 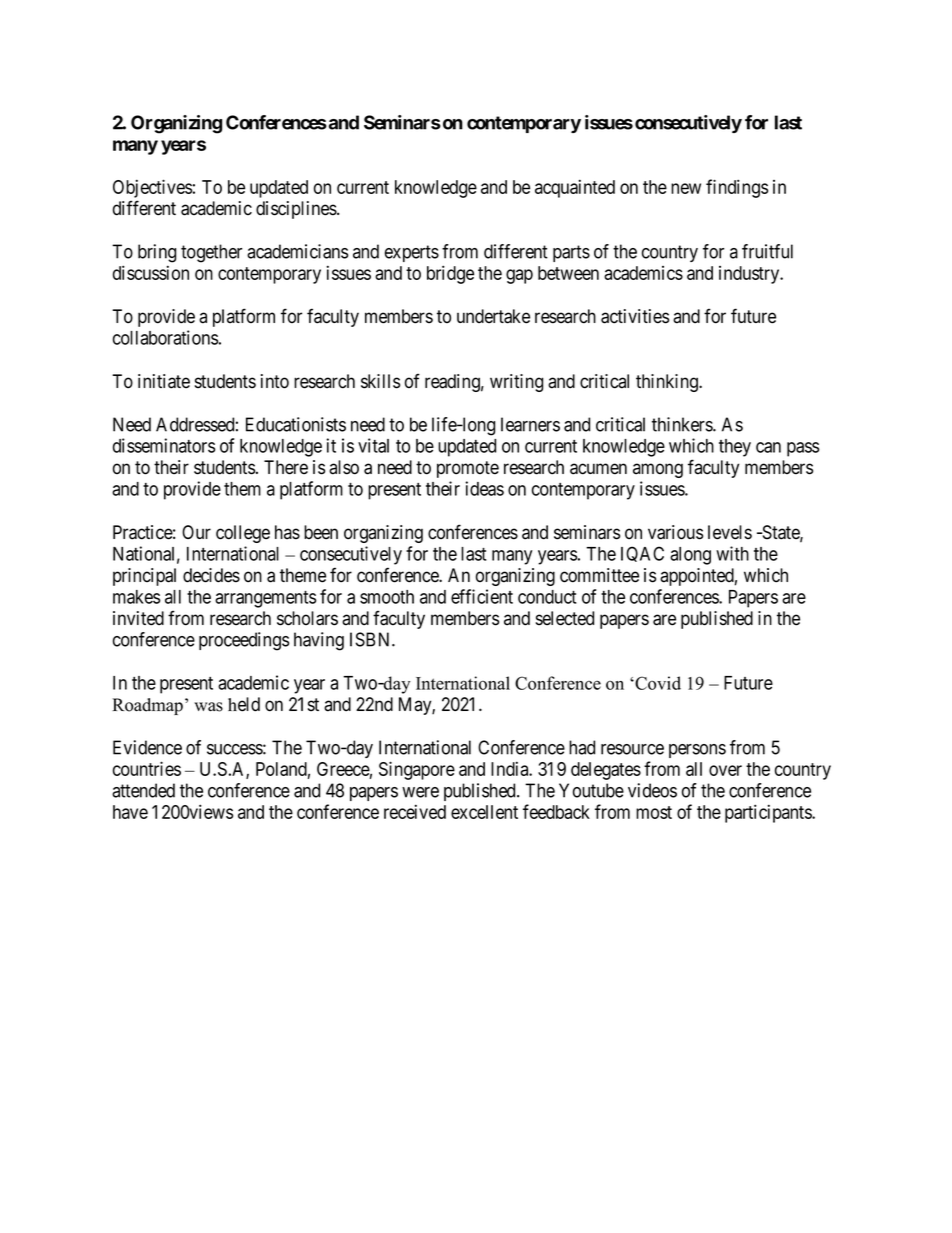 I want to click on writing, so click(x=516, y=383).
